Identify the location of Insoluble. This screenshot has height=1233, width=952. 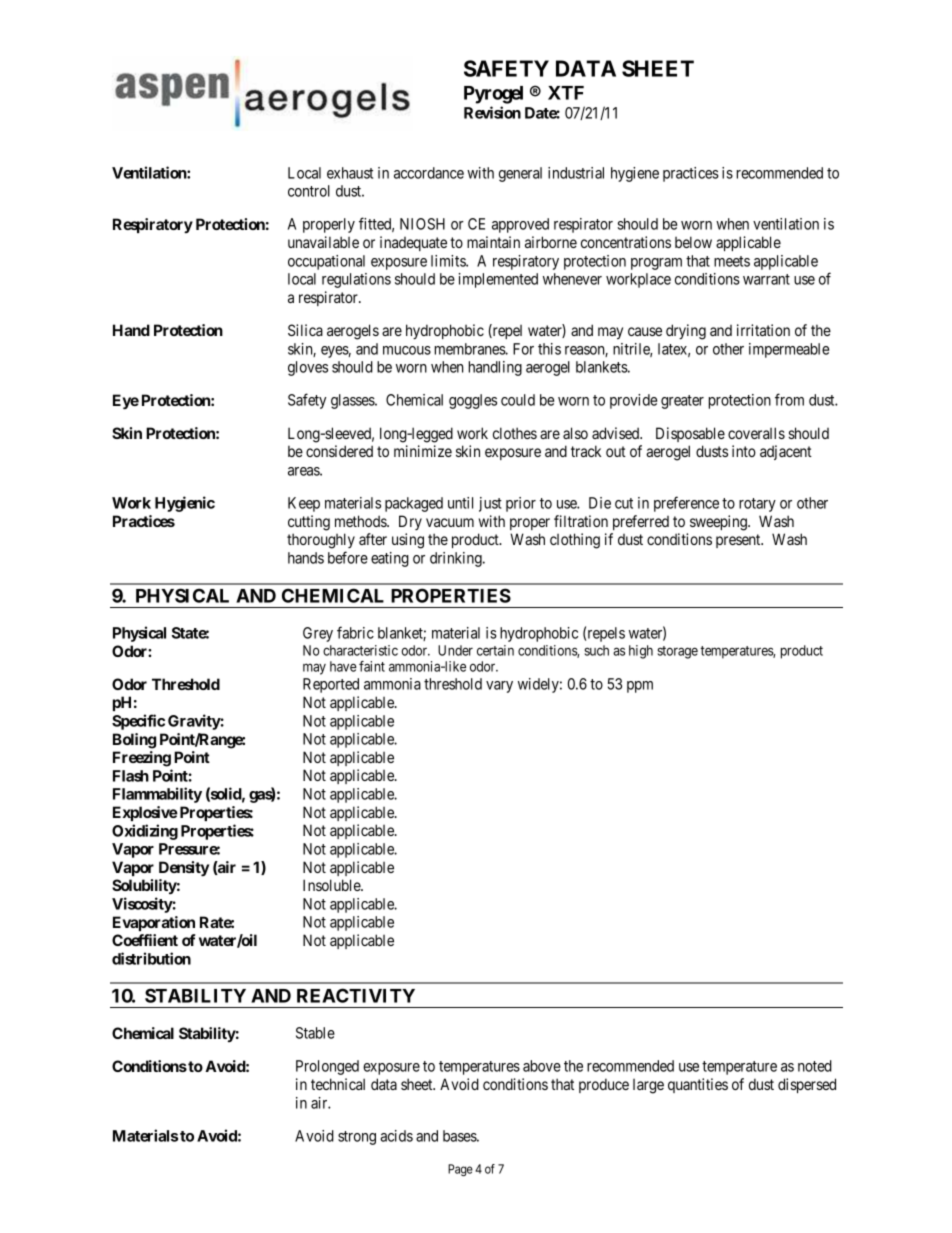
(332, 885).
